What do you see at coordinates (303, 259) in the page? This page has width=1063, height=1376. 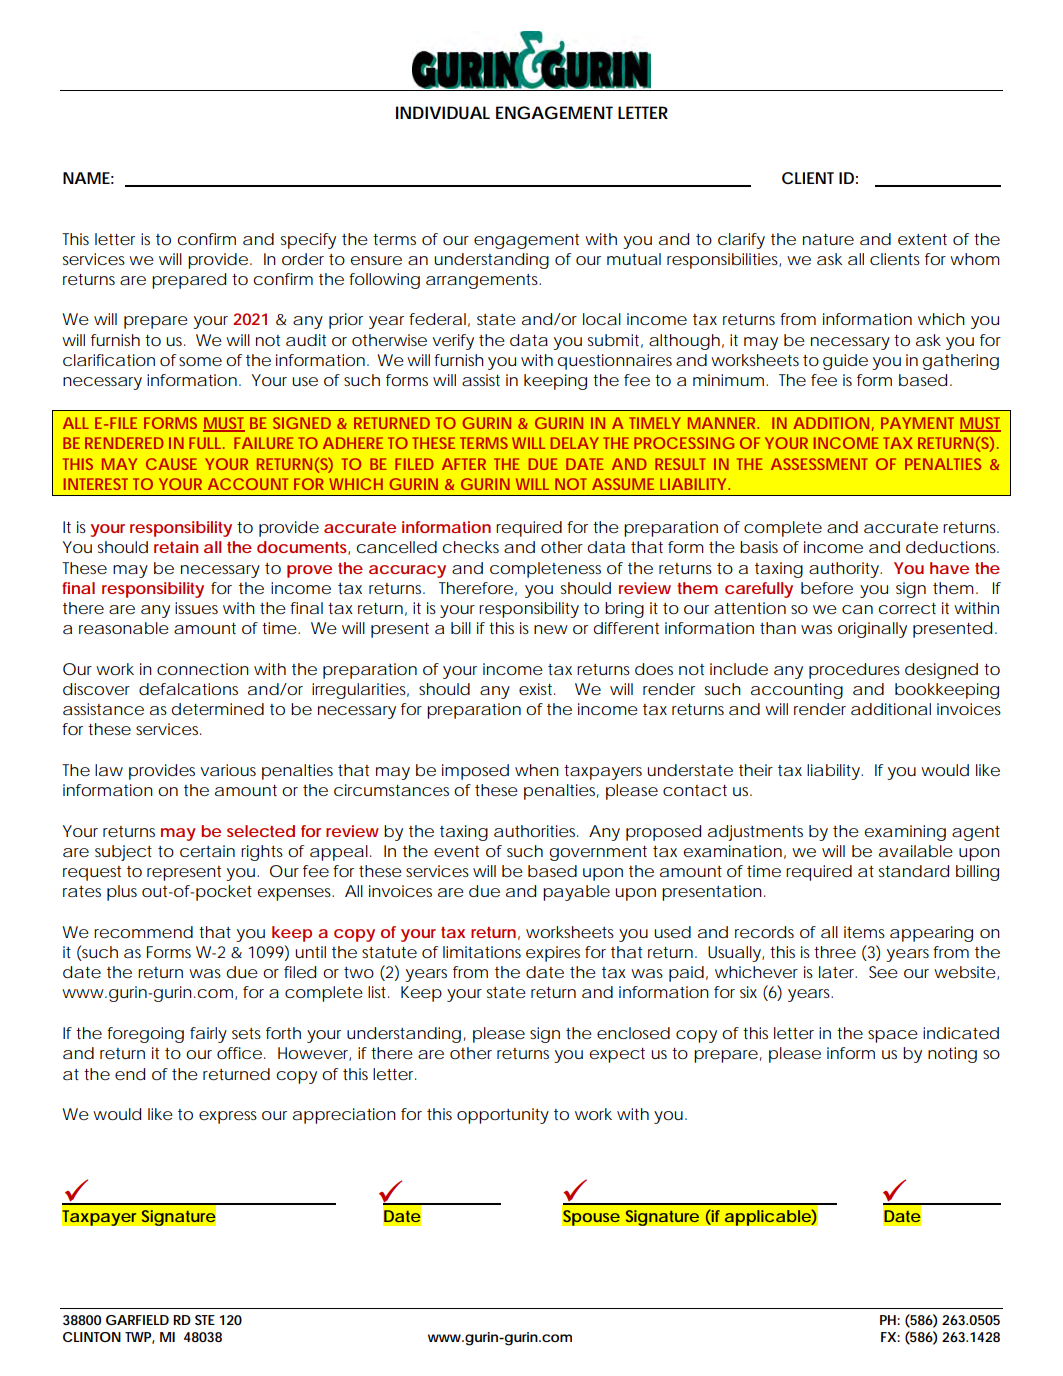 I see `order` at bounding box center [303, 259].
